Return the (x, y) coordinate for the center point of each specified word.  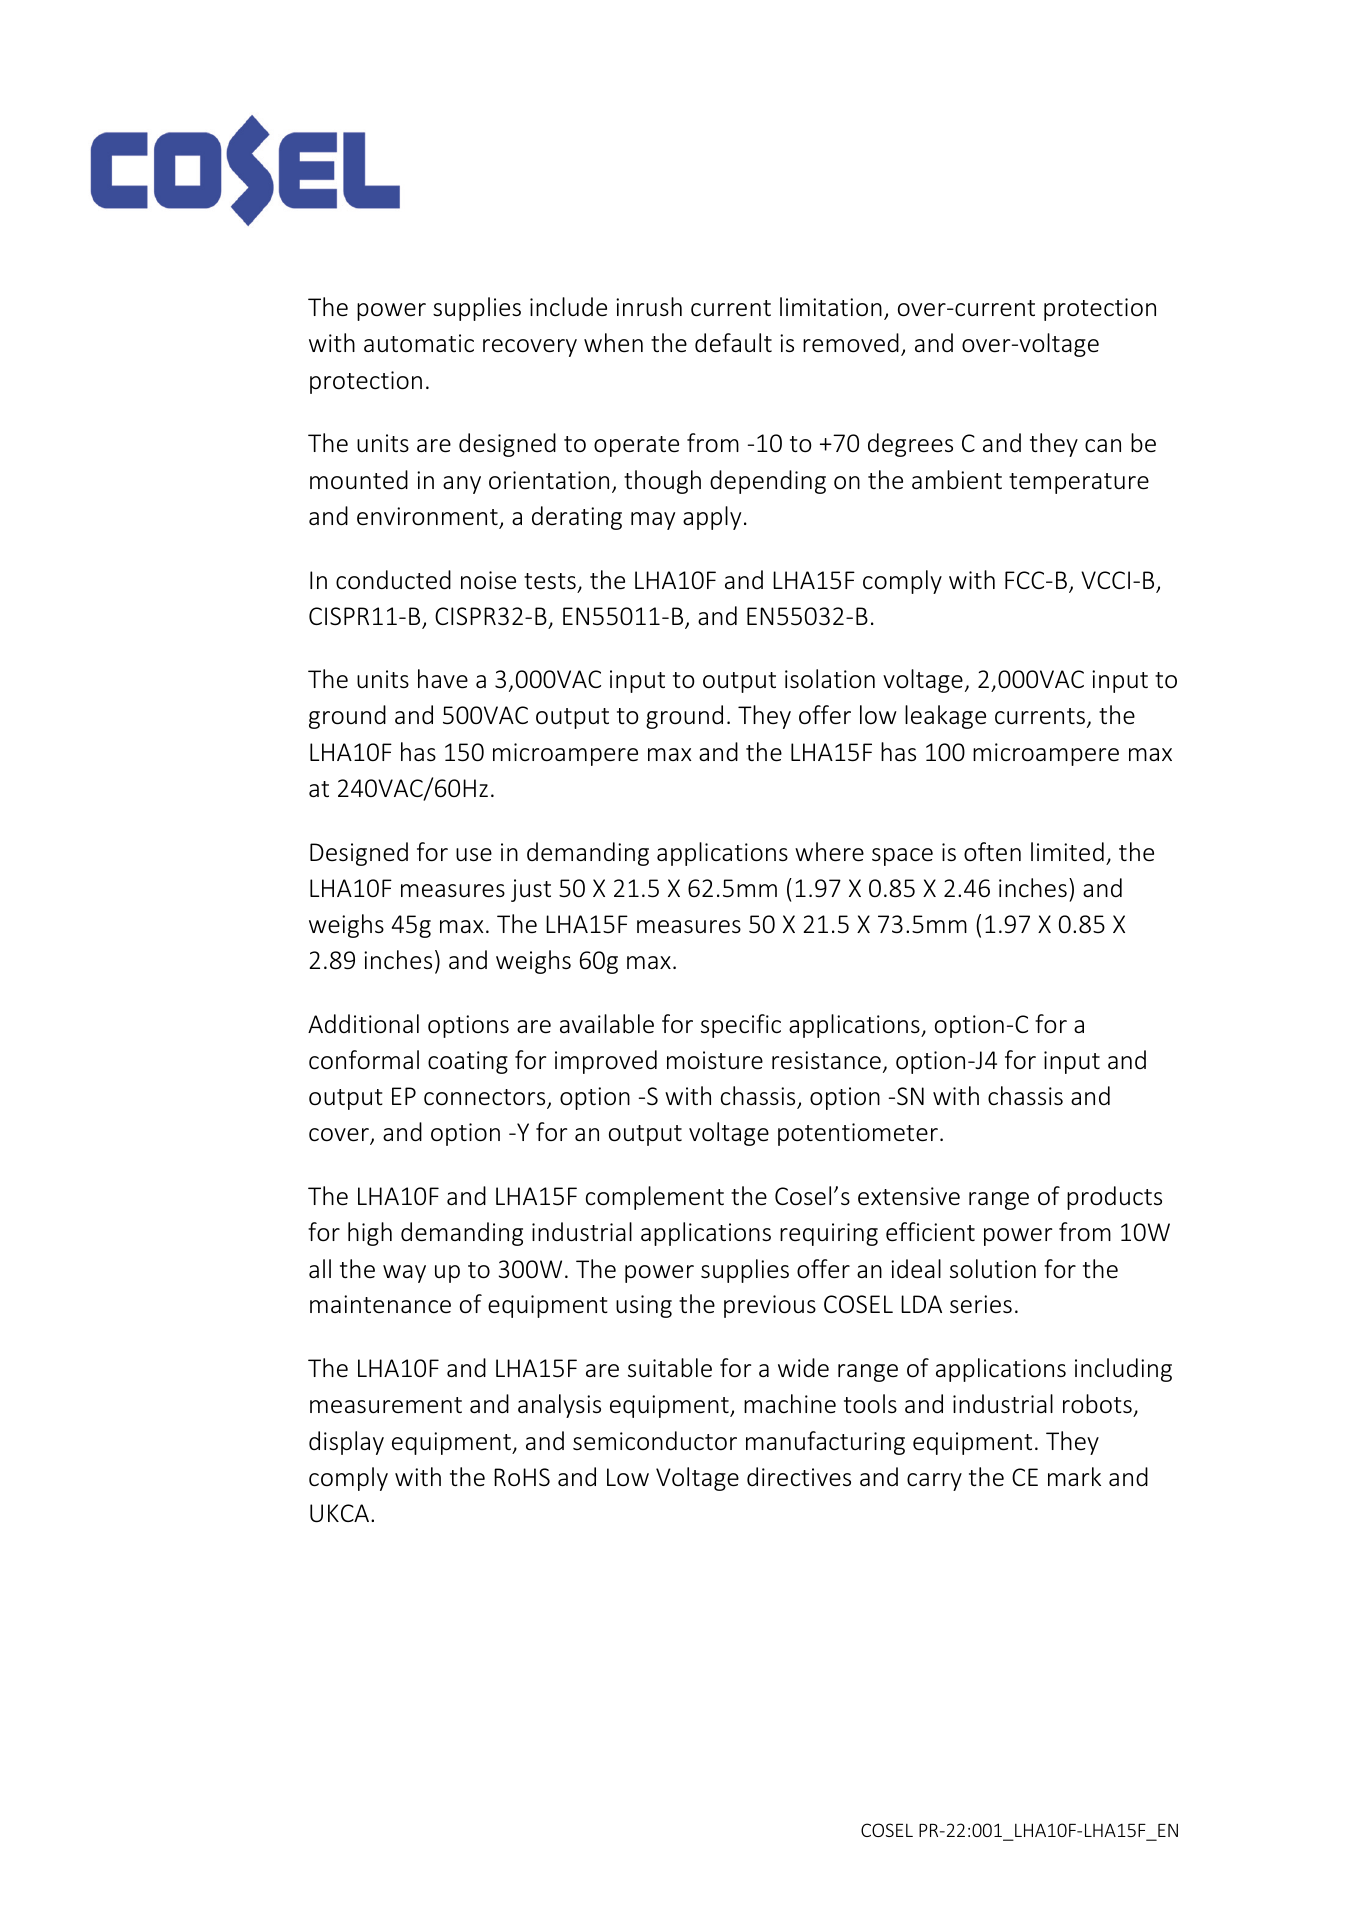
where (829, 852)
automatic (419, 343)
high (370, 1234)
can (1103, 445)
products (1114, 1198)
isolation (830, 679)
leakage (945, 717)
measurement (386, 1405)
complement (655, 1198)
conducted (393, 580)
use (474, 855)
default (733, 343)
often (992, 852)
